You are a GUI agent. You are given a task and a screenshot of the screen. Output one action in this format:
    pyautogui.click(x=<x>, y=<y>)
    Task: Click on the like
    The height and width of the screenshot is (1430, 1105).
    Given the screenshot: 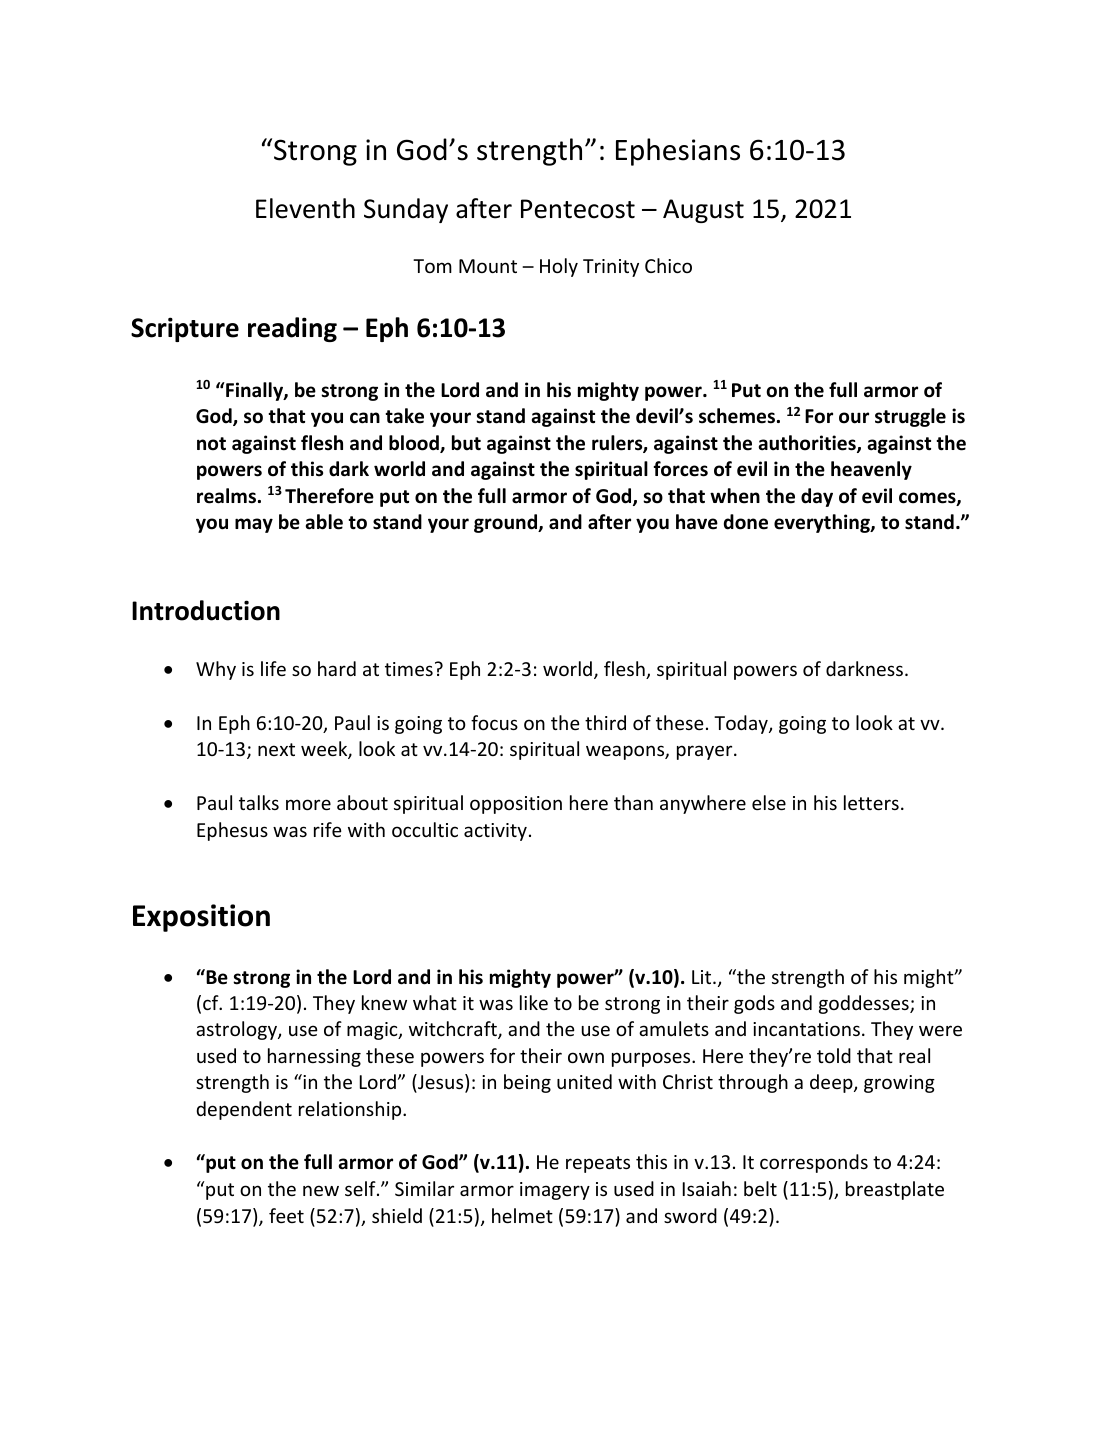 What is the action you would take?
    pyautogui.click(x=534, y=1002)
